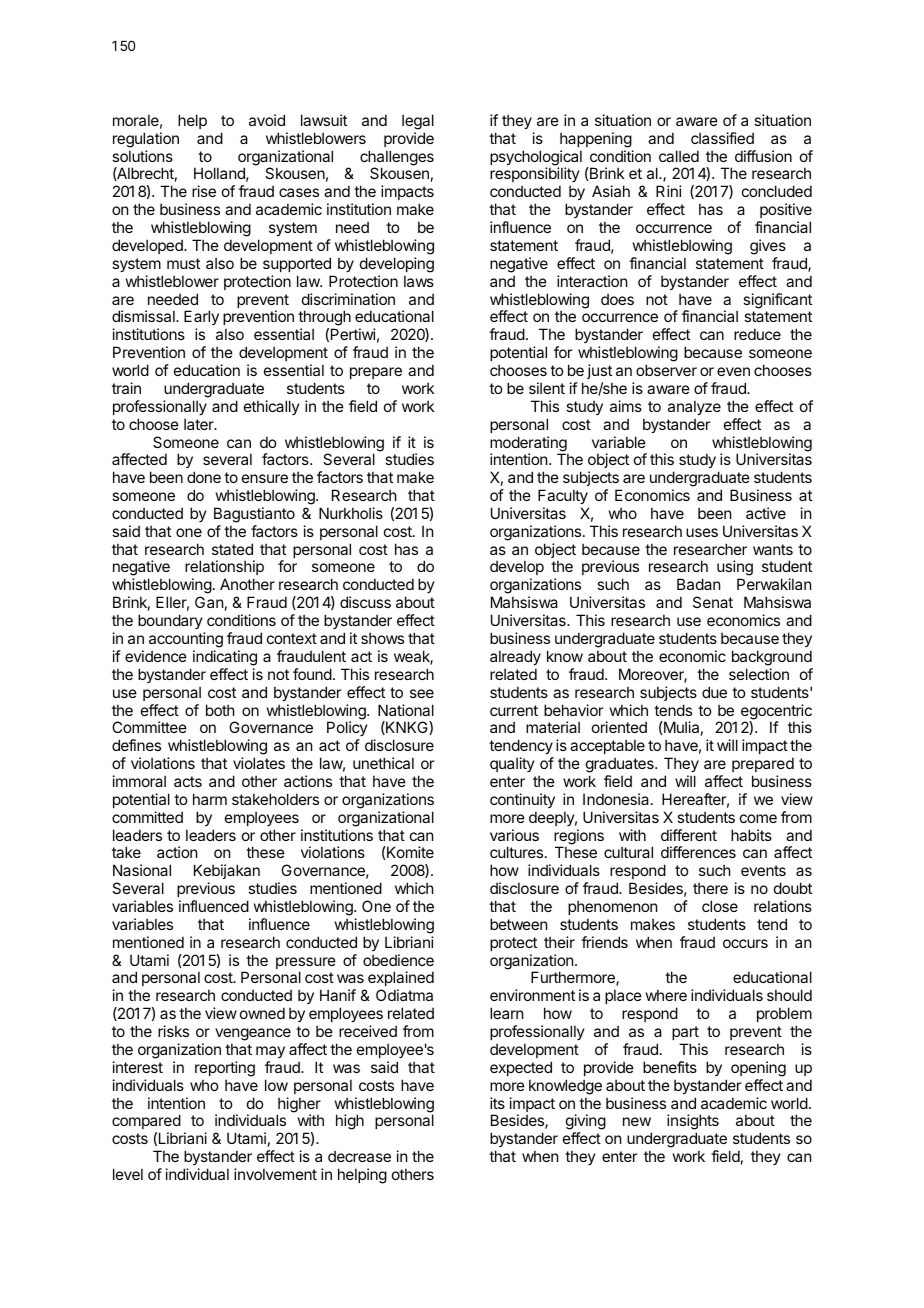  What do you see at coordinates (146, 1123) in the page?
I see `compared` at bounding box center [146, 1123].
